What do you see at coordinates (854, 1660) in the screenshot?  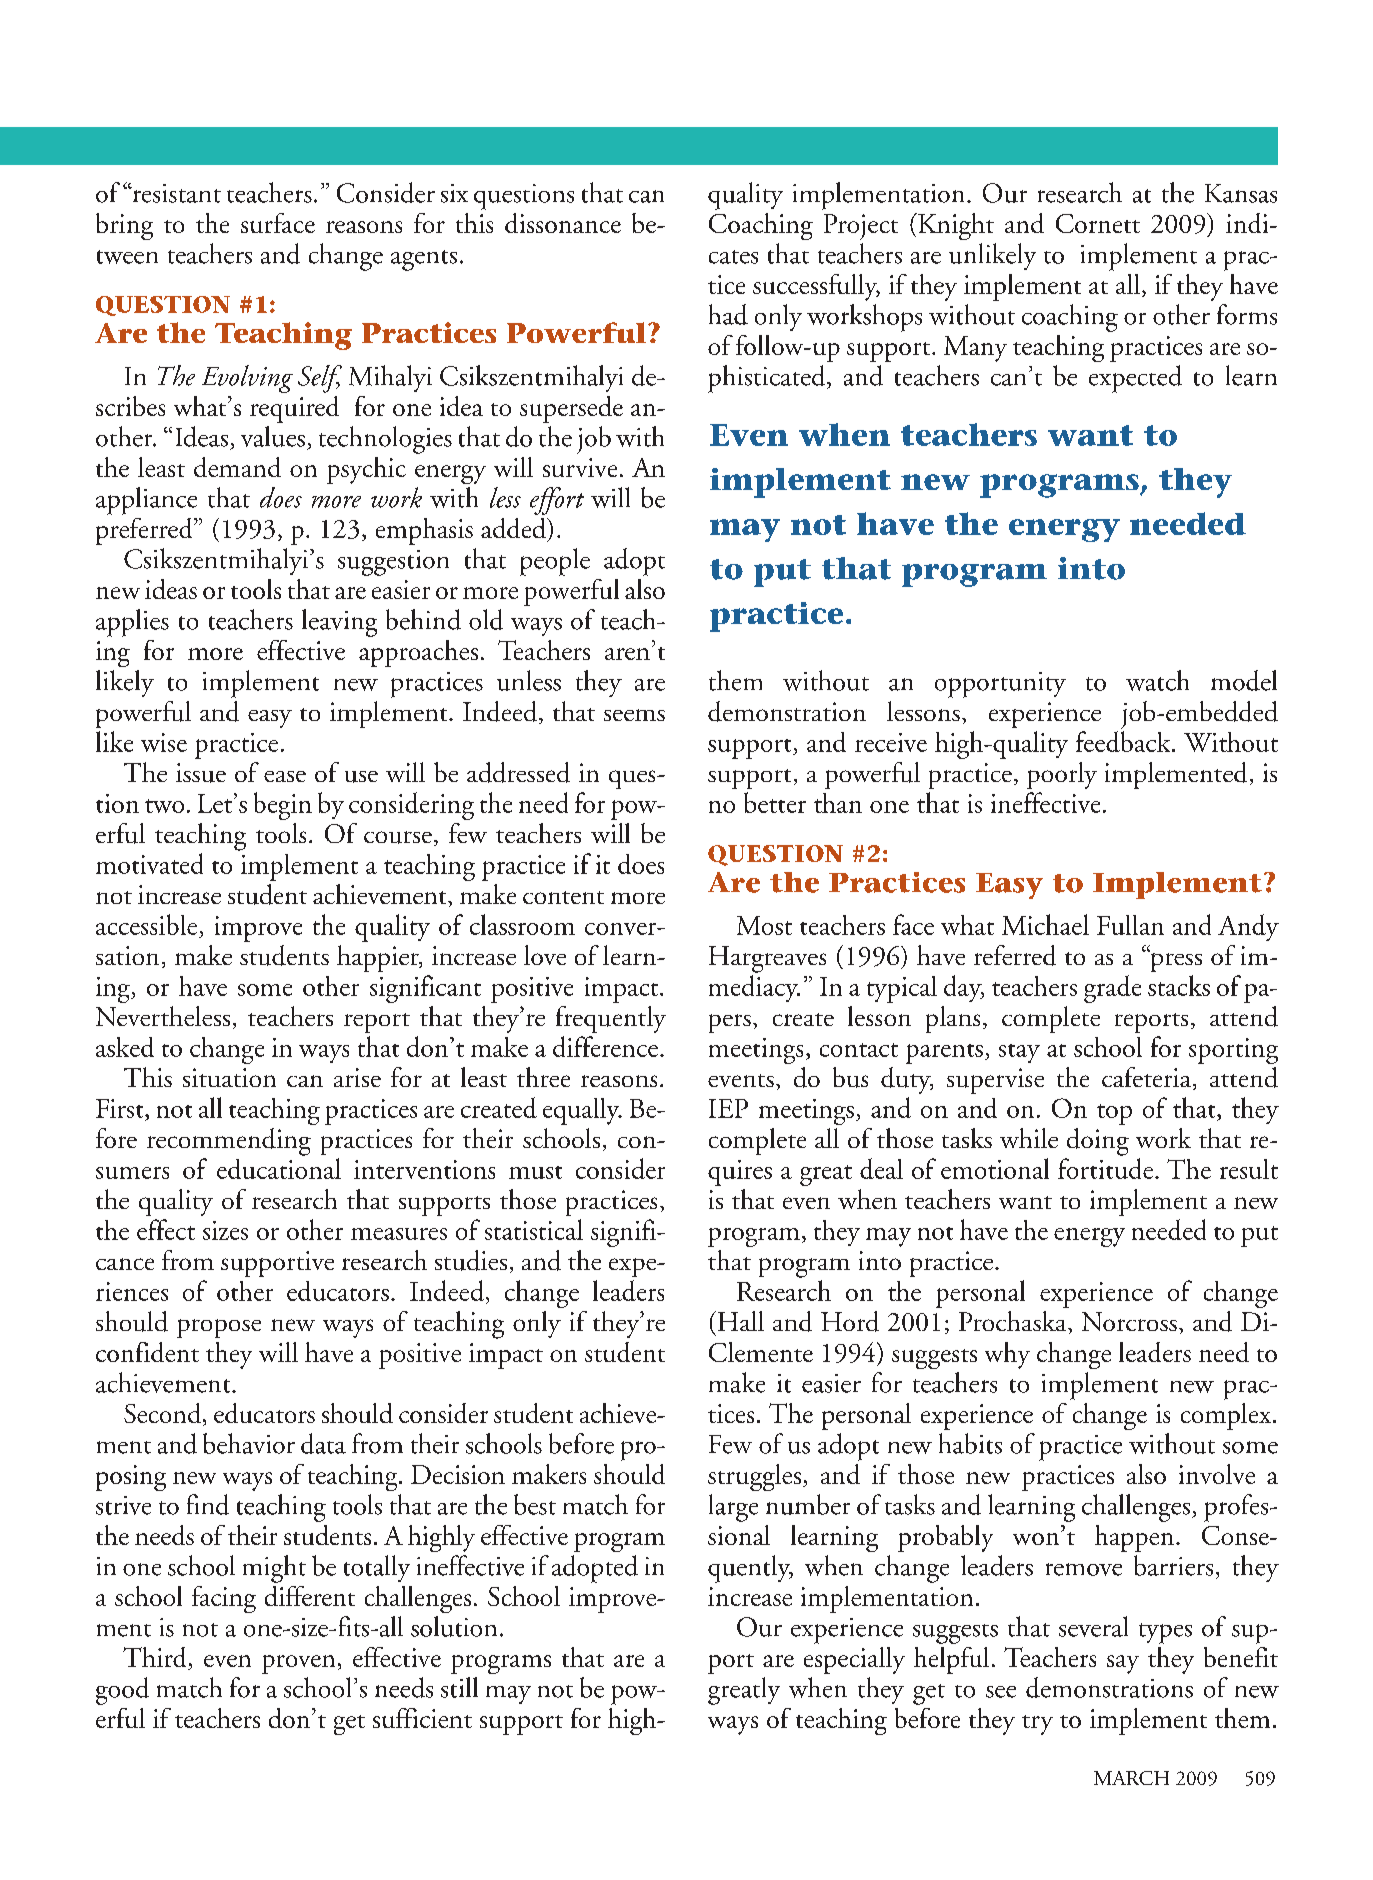 I see `especially` at bounding box center [854, 1660].
